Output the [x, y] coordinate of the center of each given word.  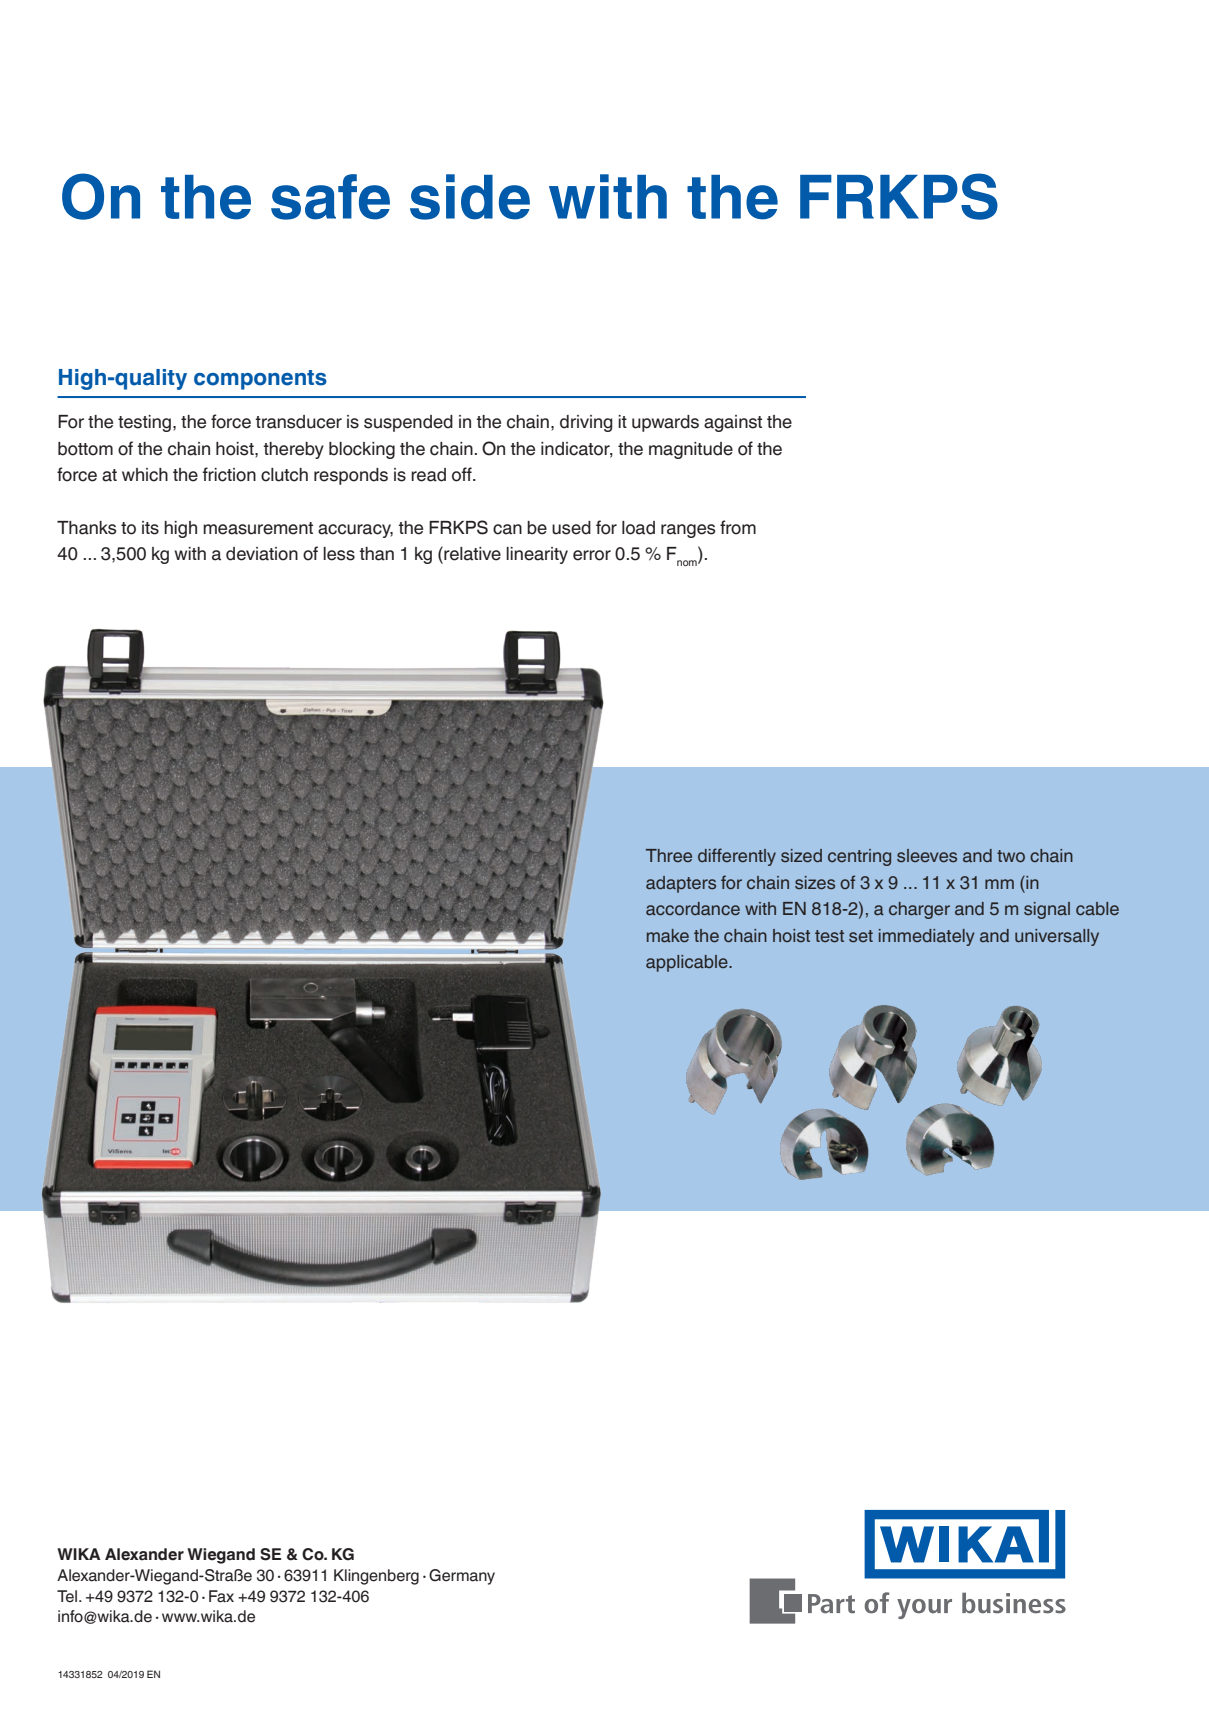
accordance [693, 908]
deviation [262, 554]
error [592, 555]
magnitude [691, 450]
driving [586, 423]
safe [330, 197]
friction [229, 474]
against [733, 423]
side [470, 197]
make [668, 935]
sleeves [927, 856]
